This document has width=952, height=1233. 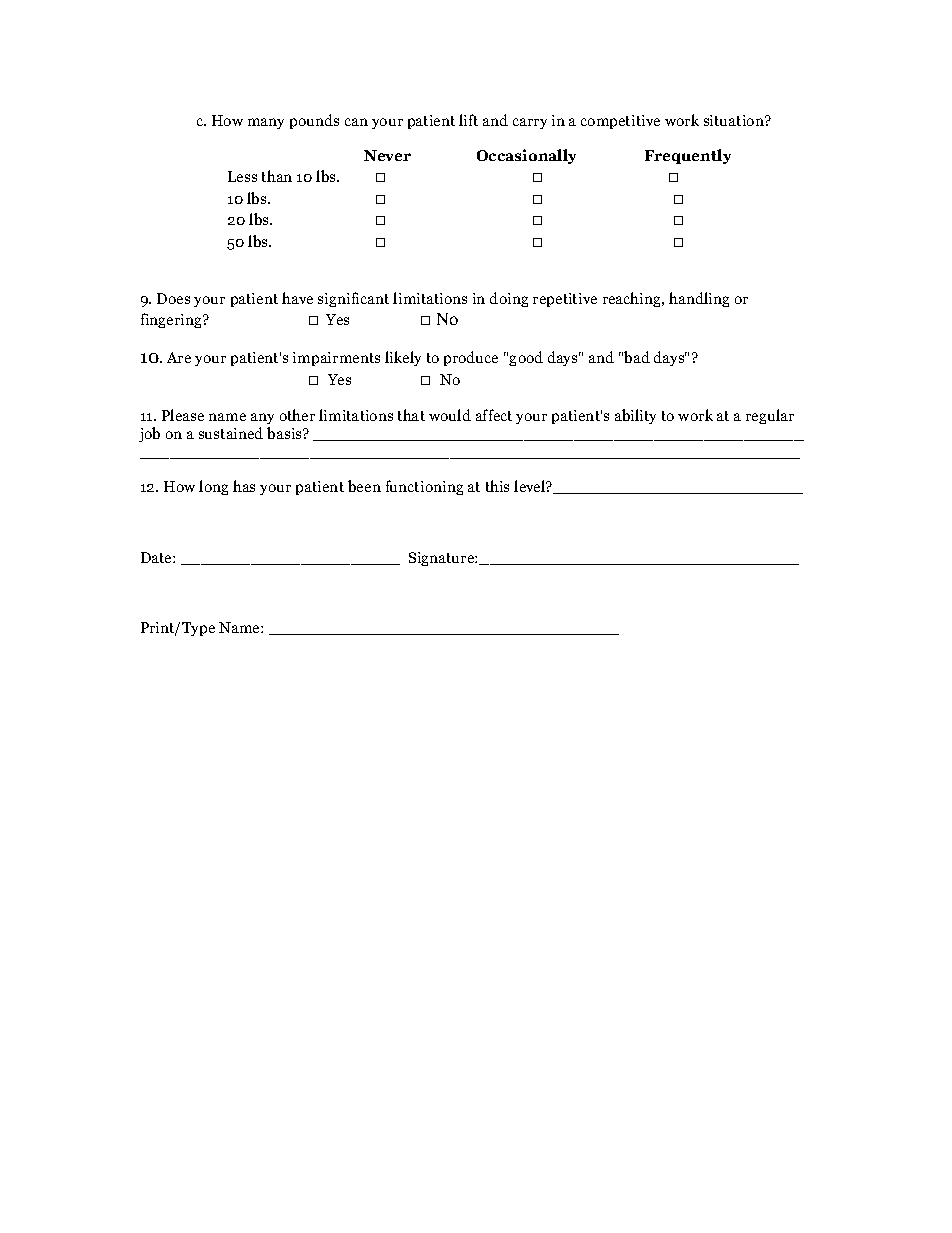 What do you see at coordinates (266, 123) in the document?
I see `many` at bounding box center [266, 123].
